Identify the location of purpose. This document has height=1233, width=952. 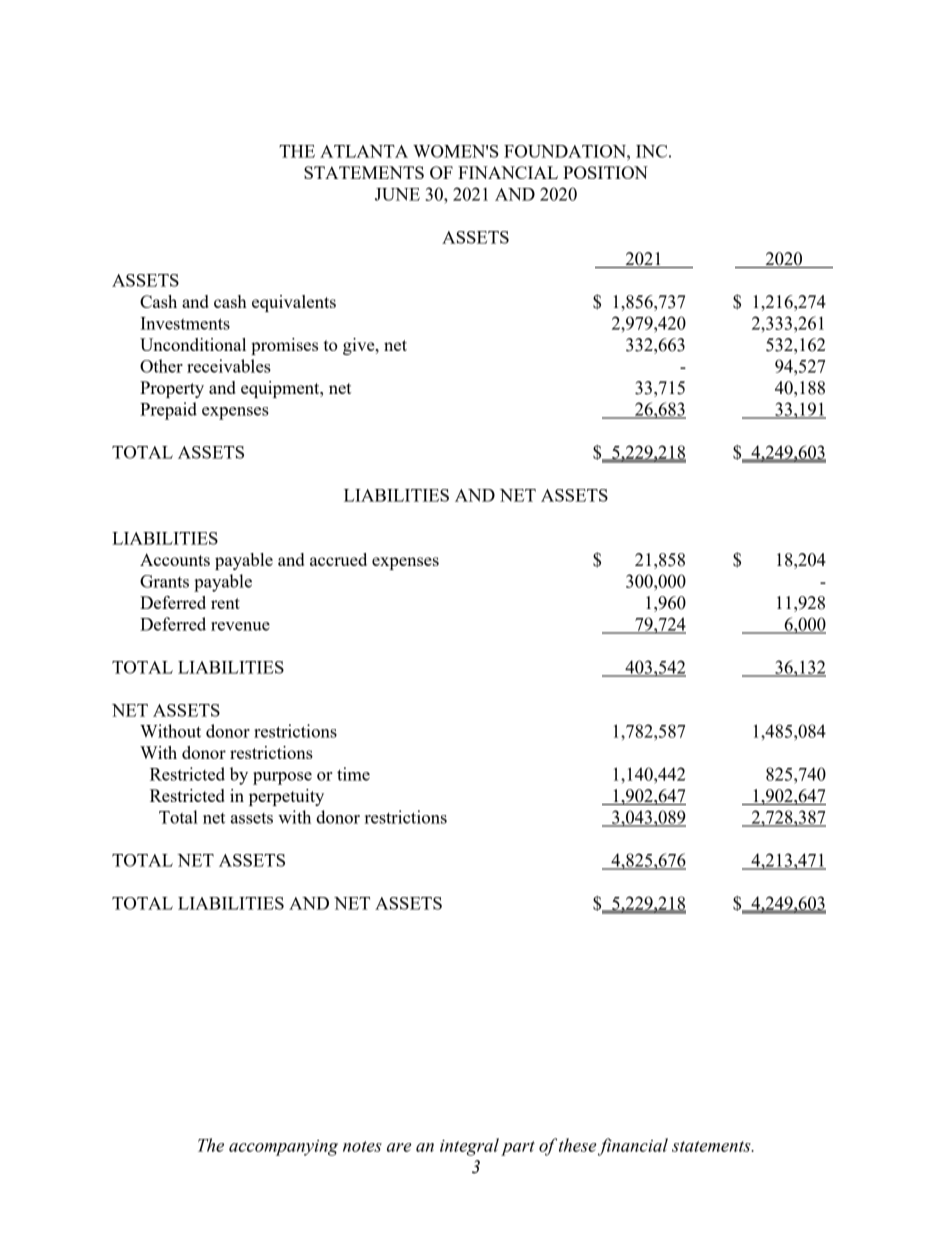
(282, 778).
